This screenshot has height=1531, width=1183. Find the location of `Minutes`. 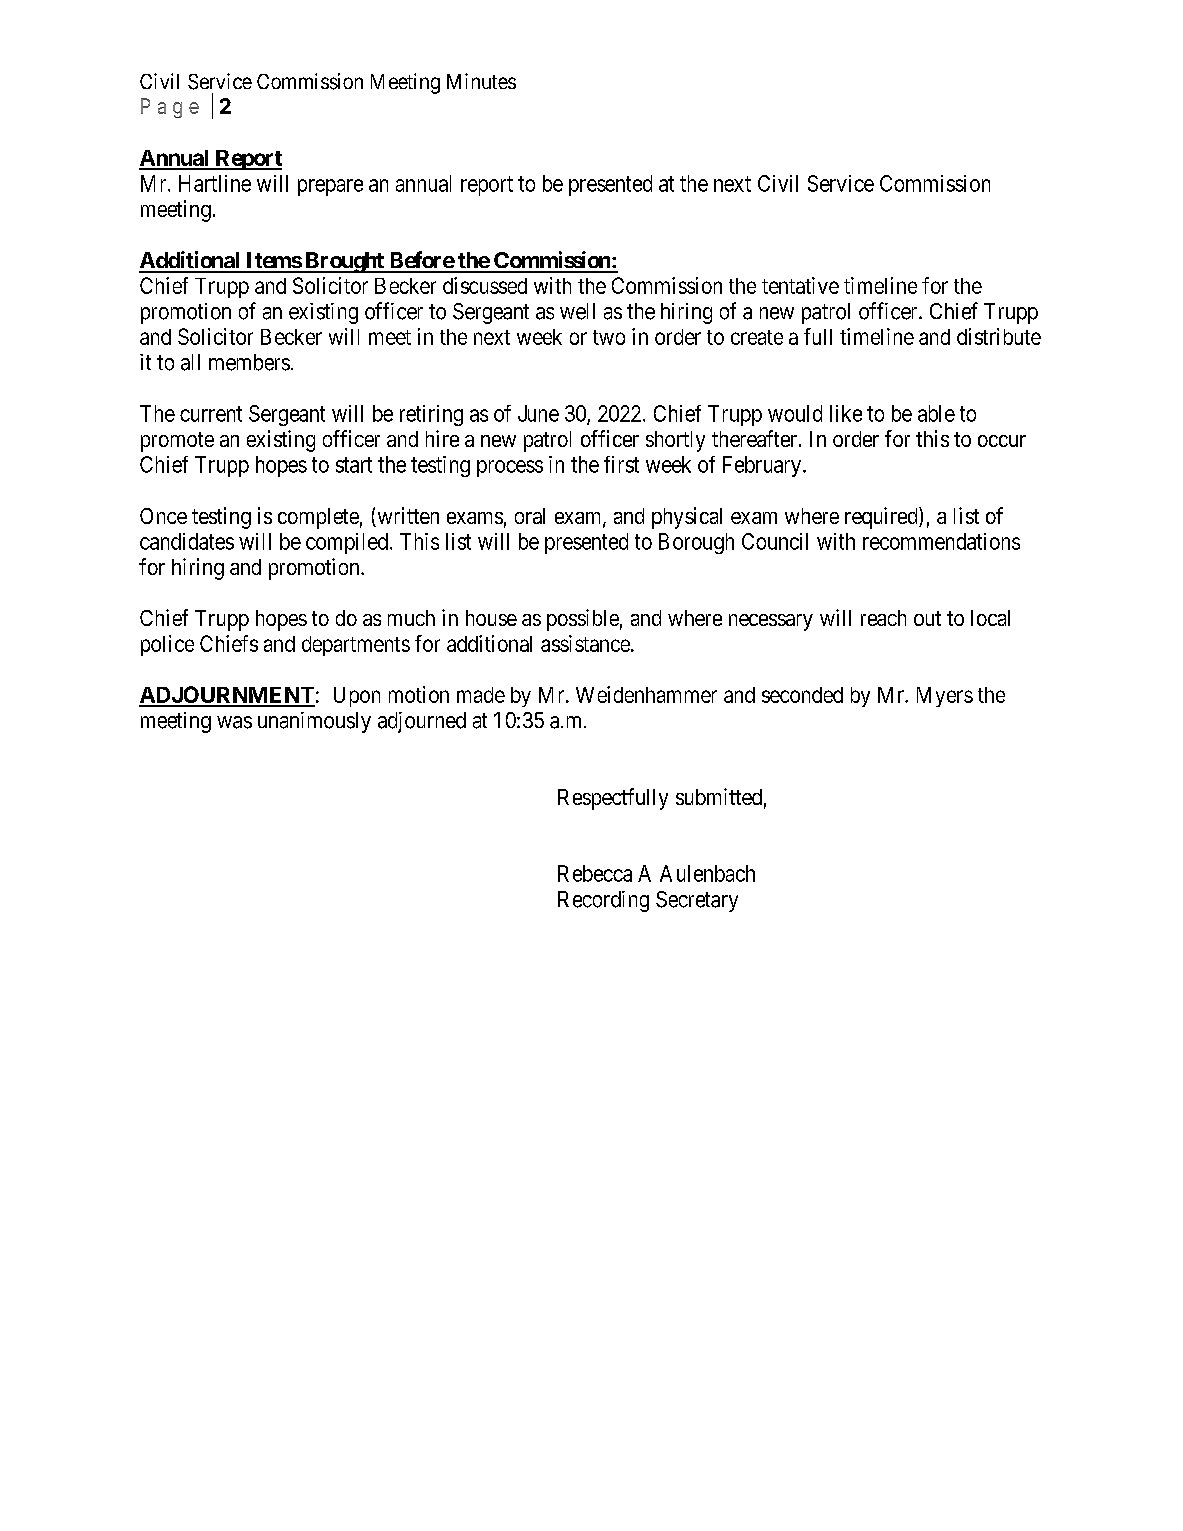

Minutes is located at coordinates (481, 81).
